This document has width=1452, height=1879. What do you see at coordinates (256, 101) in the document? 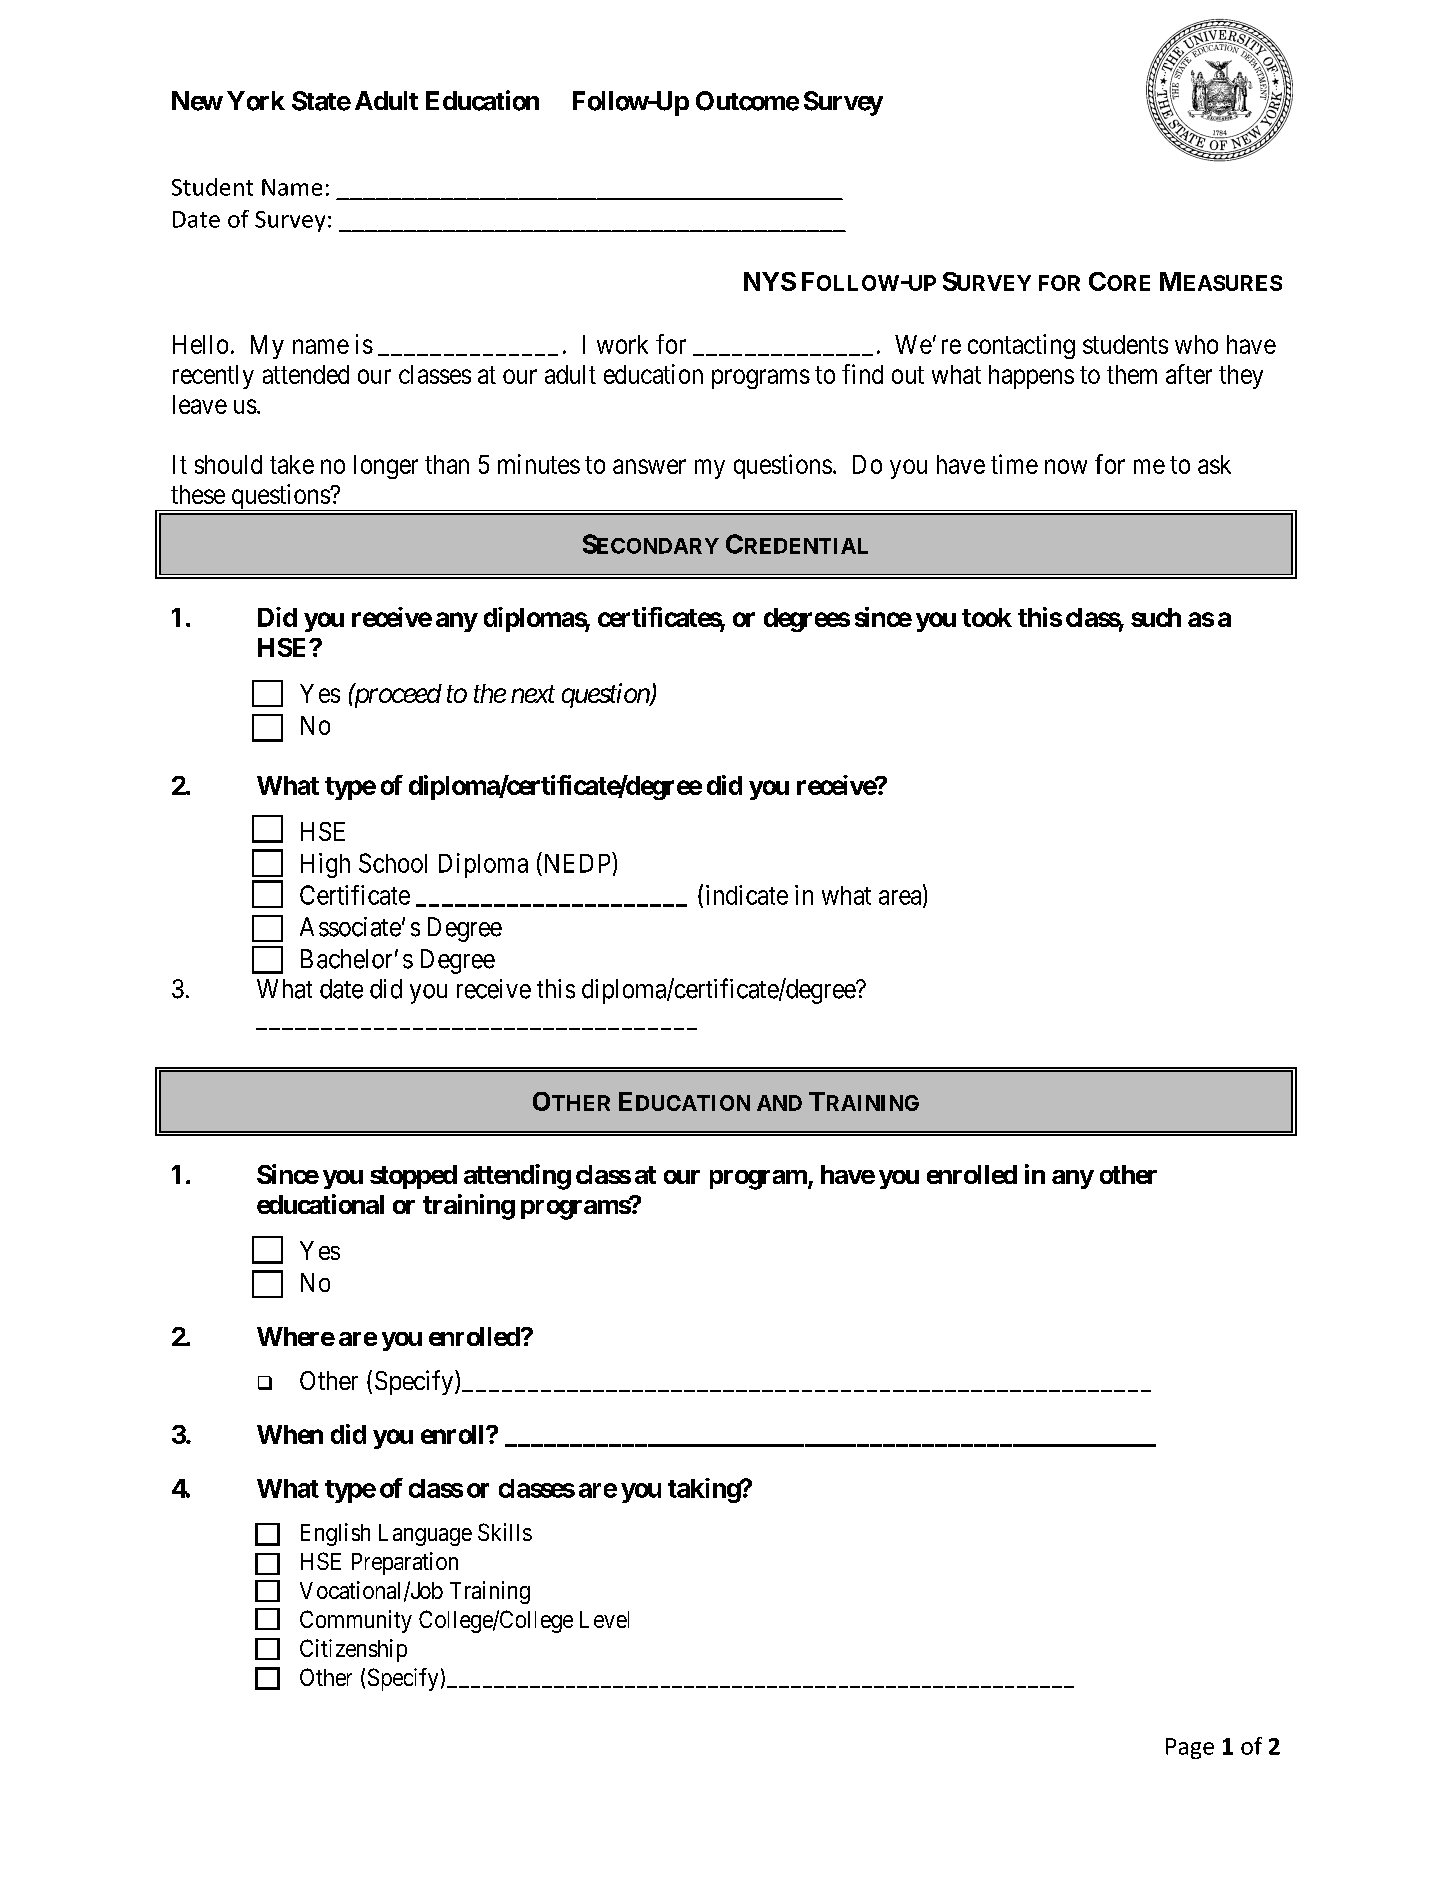
I see `York` at bounding box center [256, 101].
